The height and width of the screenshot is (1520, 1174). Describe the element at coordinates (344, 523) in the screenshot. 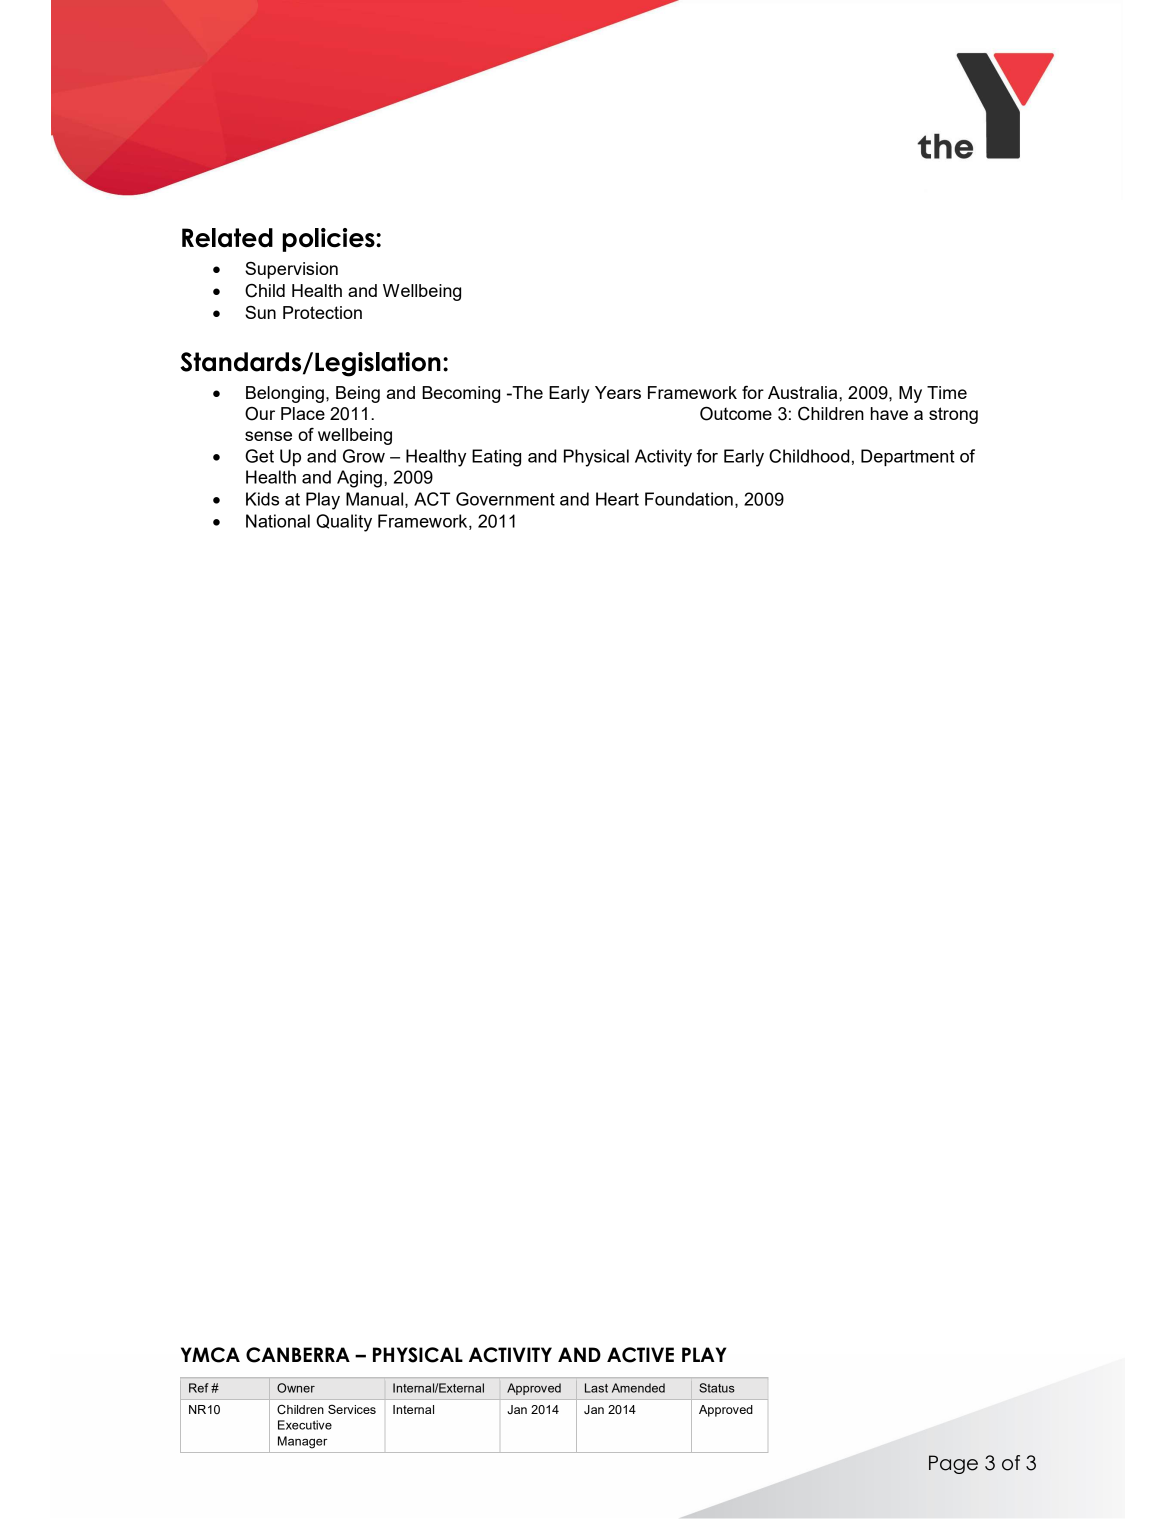

I see `Quality` at that location.
